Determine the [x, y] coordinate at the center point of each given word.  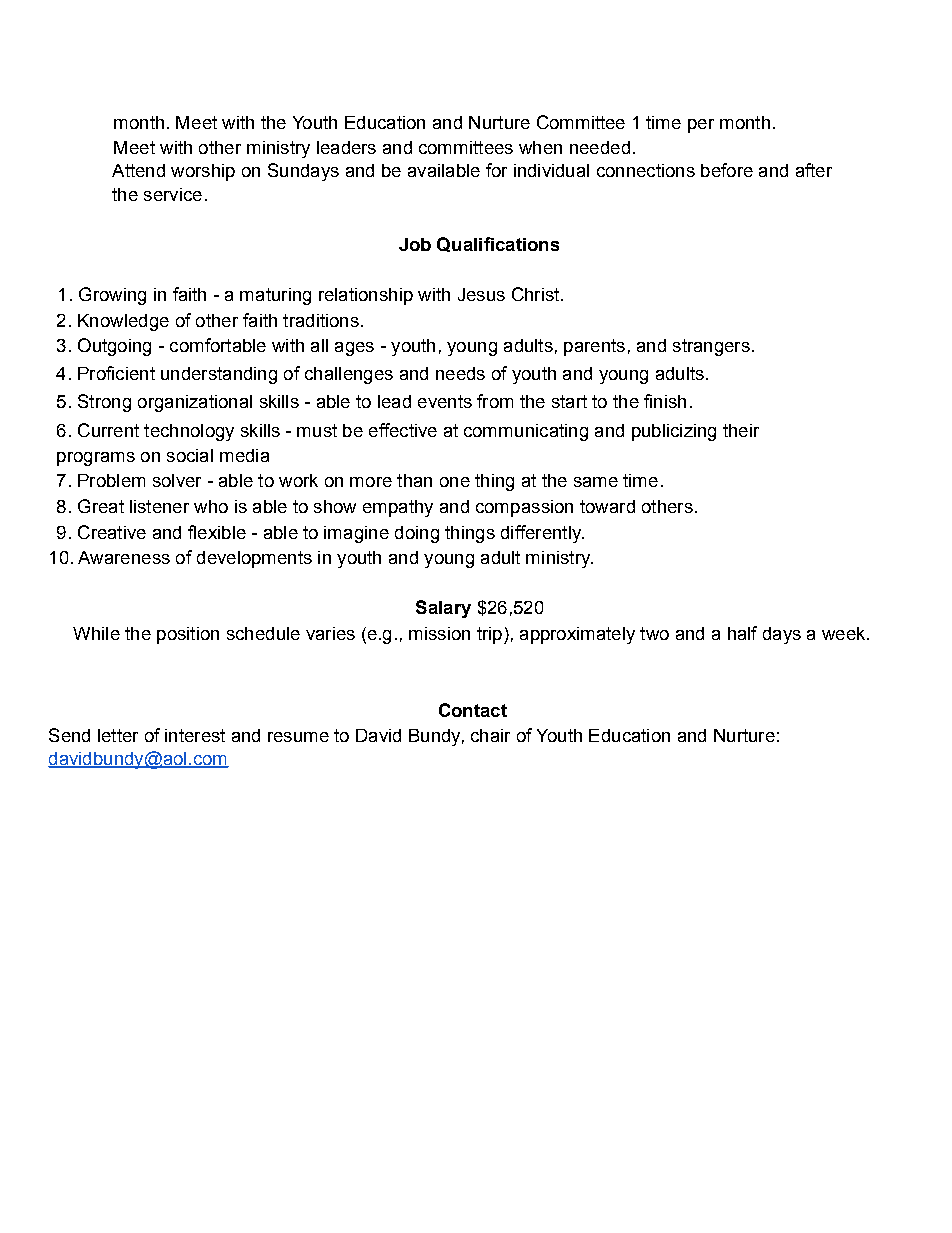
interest [195, 735]
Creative [112, 532]
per [701, 126]
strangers [711, 347]
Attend [138, 170]
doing [417, 534]
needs [460, 373]
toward [607, 506]
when [540, 147]
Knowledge [123, 322]
